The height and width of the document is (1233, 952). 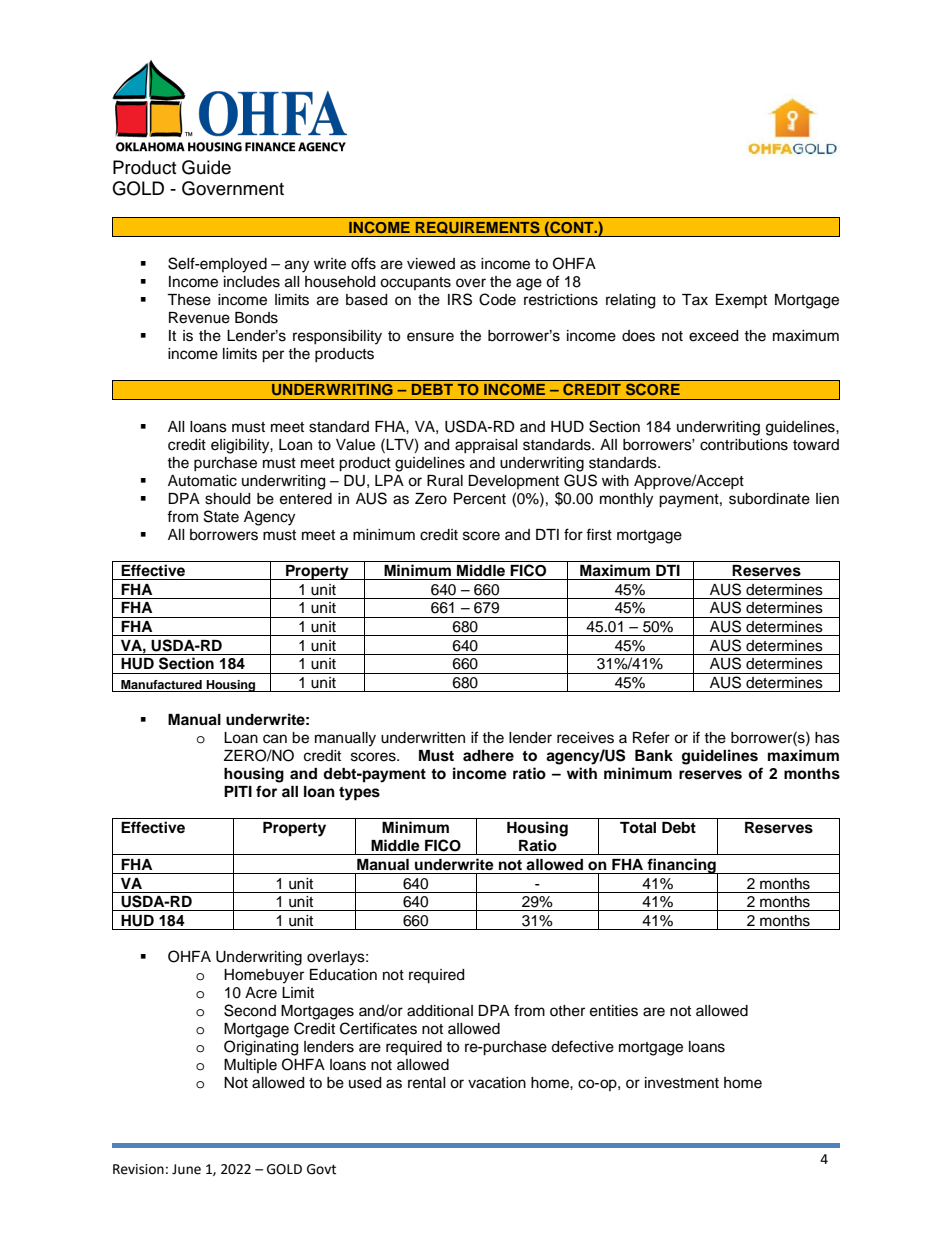 I want to click on Exempt, so click(x=741, y=301).
